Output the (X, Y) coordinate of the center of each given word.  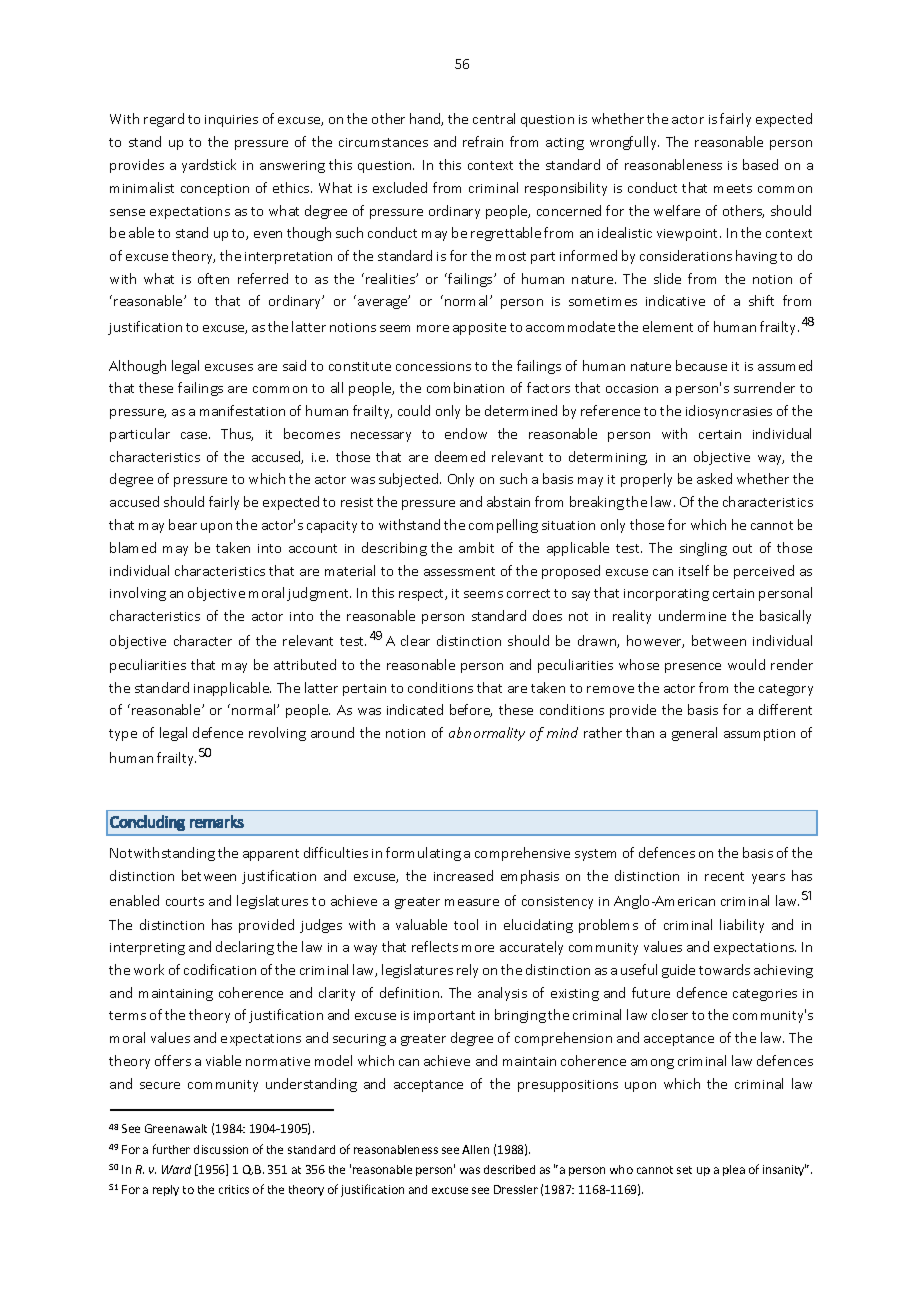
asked (714, 478)
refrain (483, 141)
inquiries (231, 121)
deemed (460, 456)
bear (183, 524)
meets (733, 188)
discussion (221, 1149)
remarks (217, 821)
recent (724, 876)
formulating (423, 854)
